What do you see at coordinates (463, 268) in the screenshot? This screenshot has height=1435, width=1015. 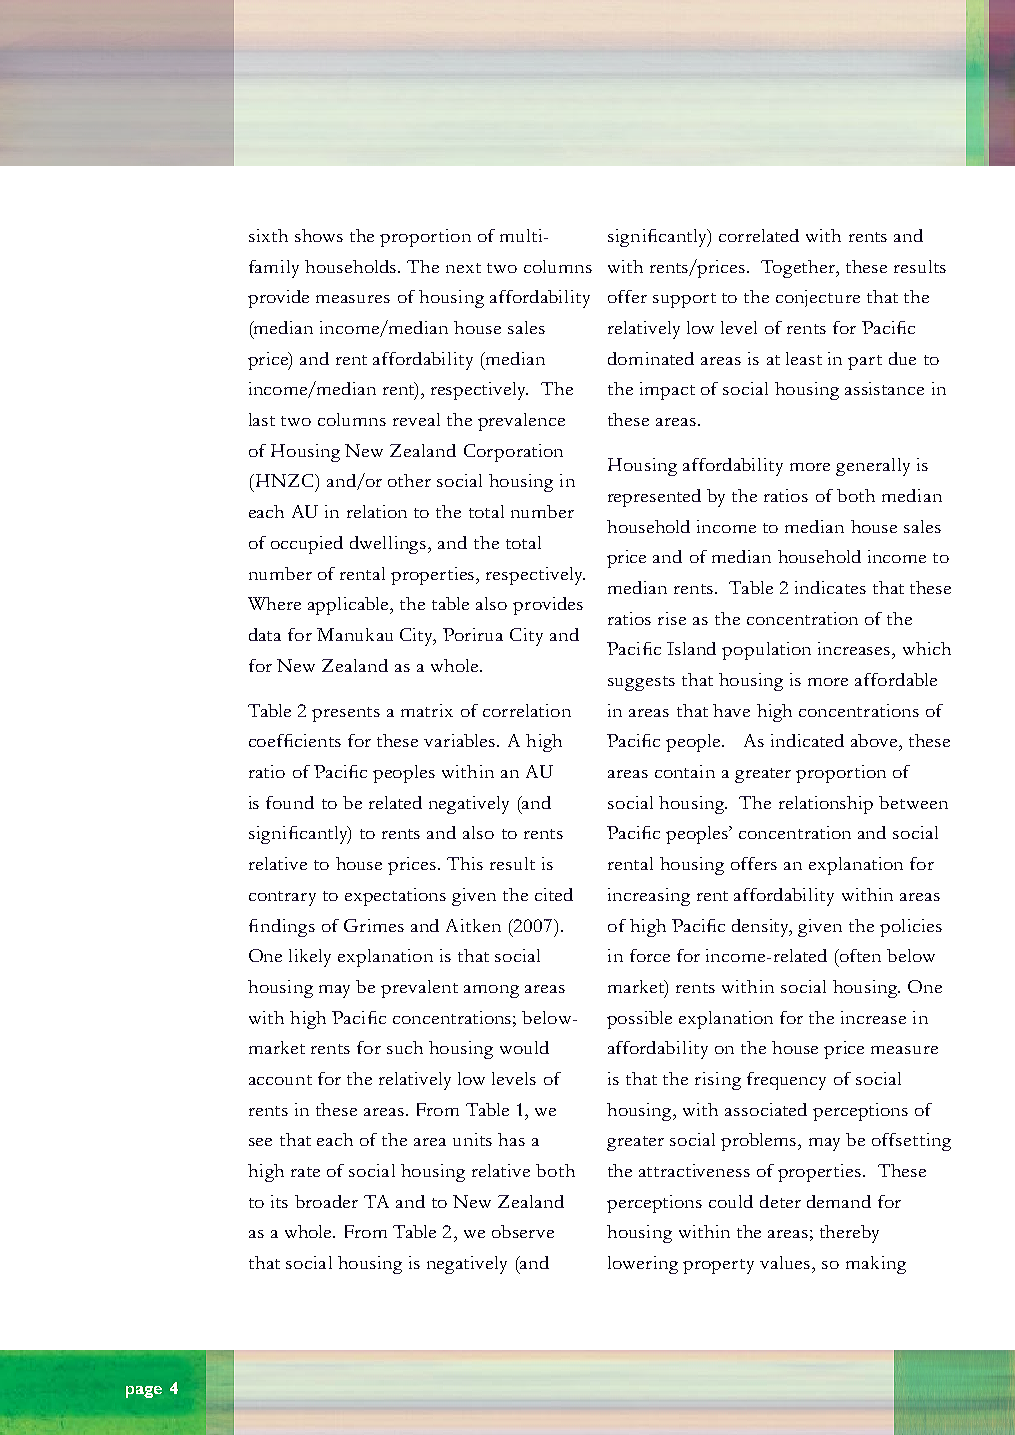 I see `next` at bounding box center [463, 268].
